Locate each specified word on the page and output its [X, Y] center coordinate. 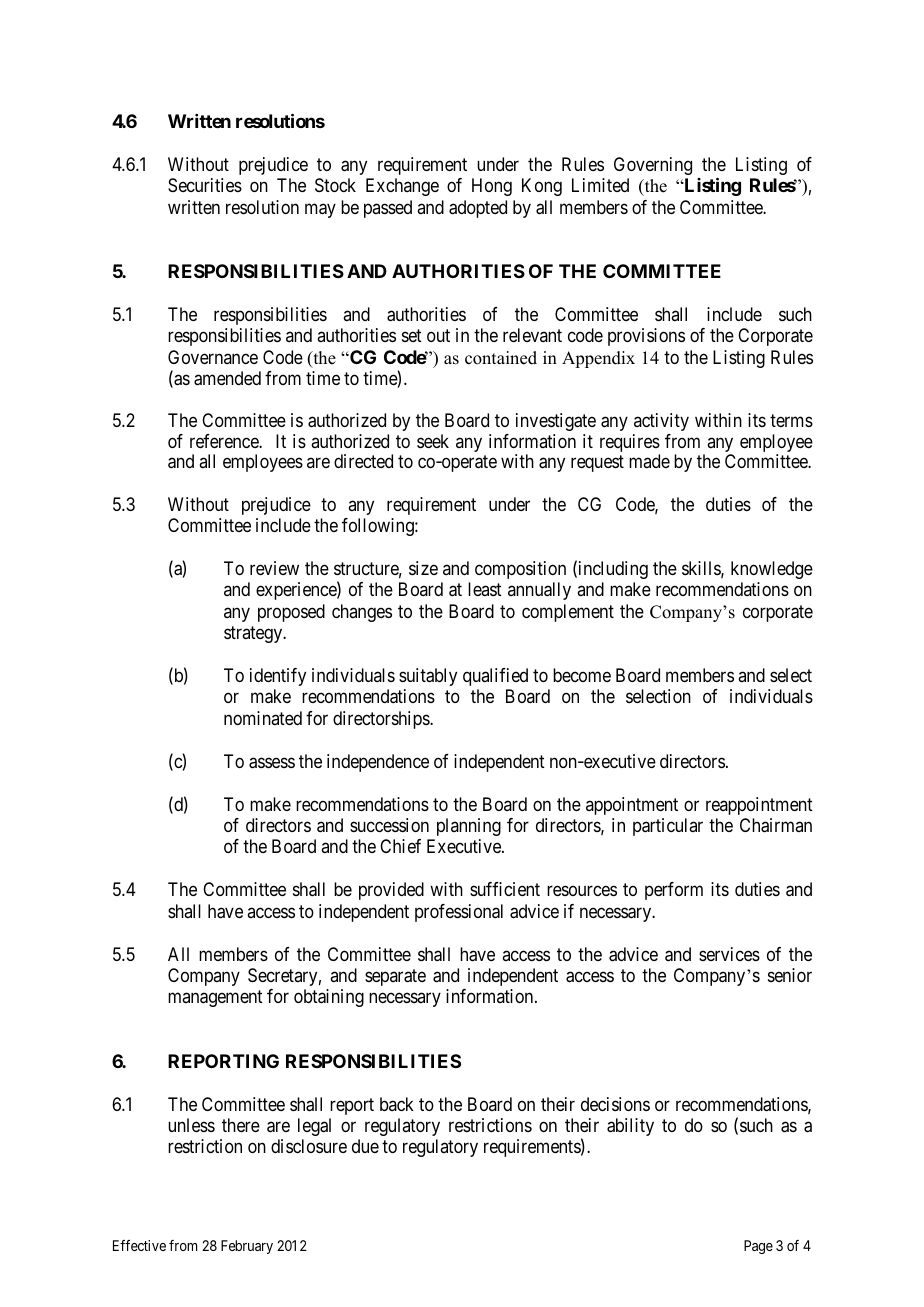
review [274, 568]
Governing [653, 166]
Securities [205, 185]
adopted [478, 209]
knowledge [772, 570]
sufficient [505, 889]
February [247, 1247]
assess [272, 763]
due [365, 1146]
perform [674, 891]
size [423, 568]
